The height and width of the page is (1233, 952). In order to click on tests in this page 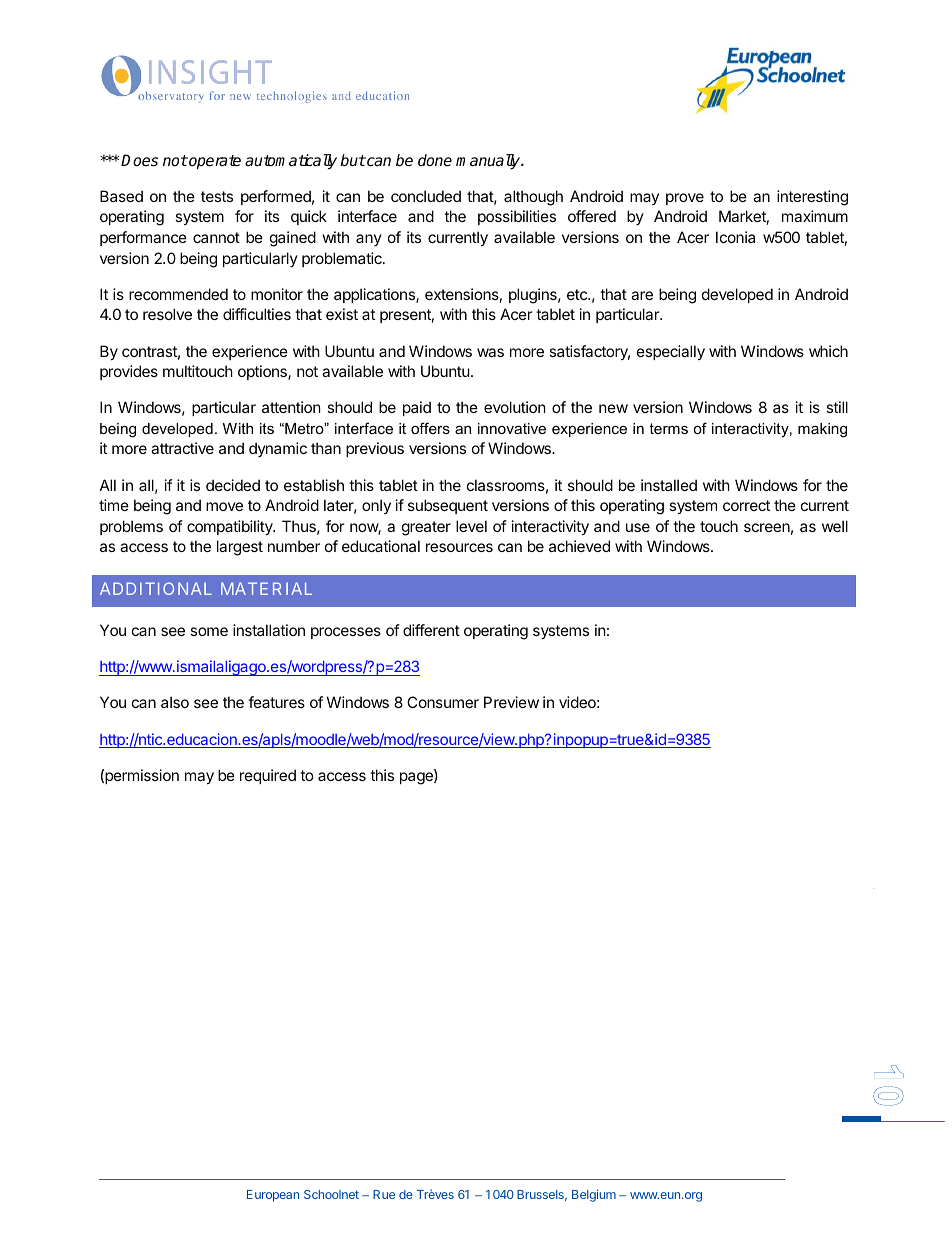, I will do `click(217, 196)`.
